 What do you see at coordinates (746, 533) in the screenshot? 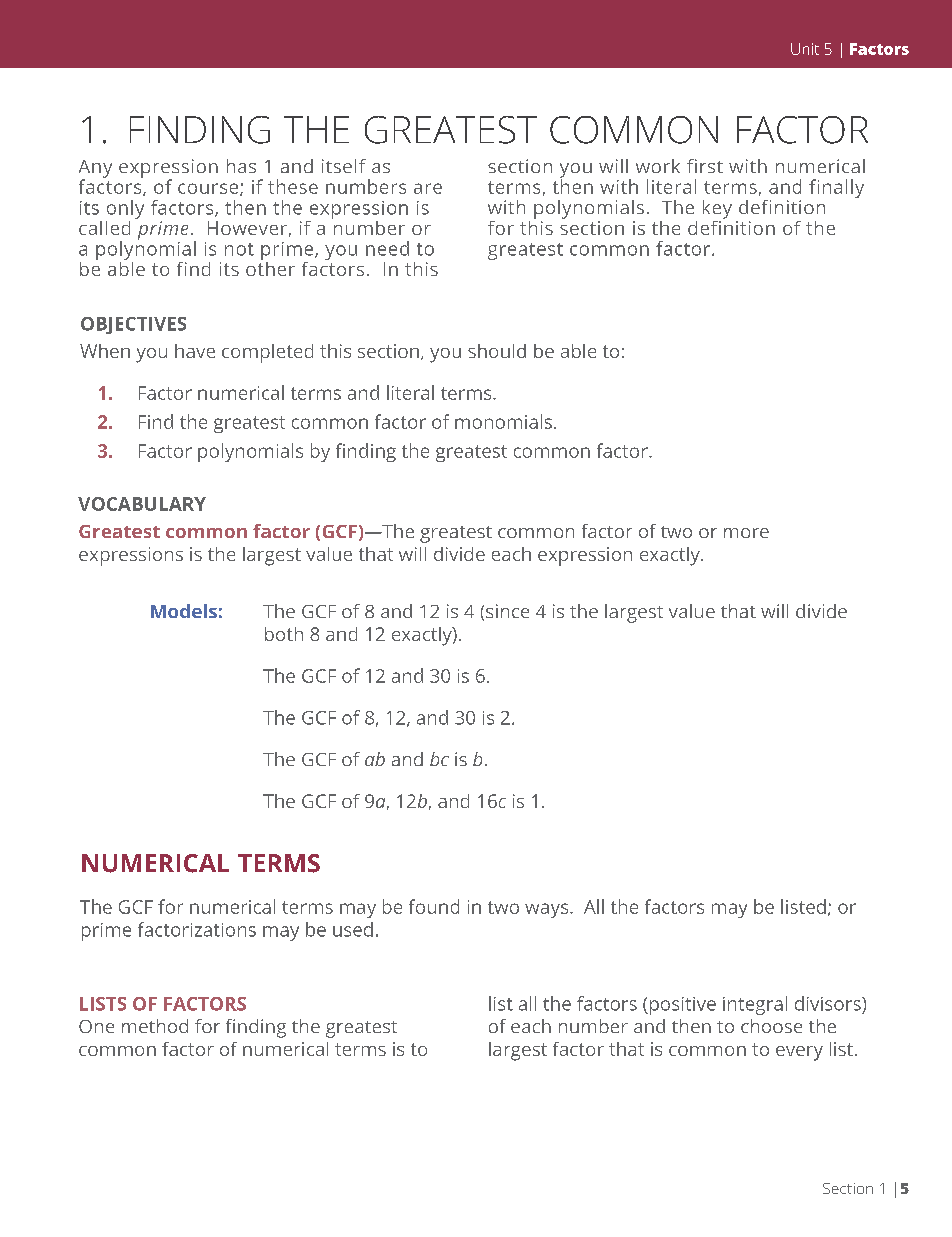
I see `more` at bounding box center [746, 533].
